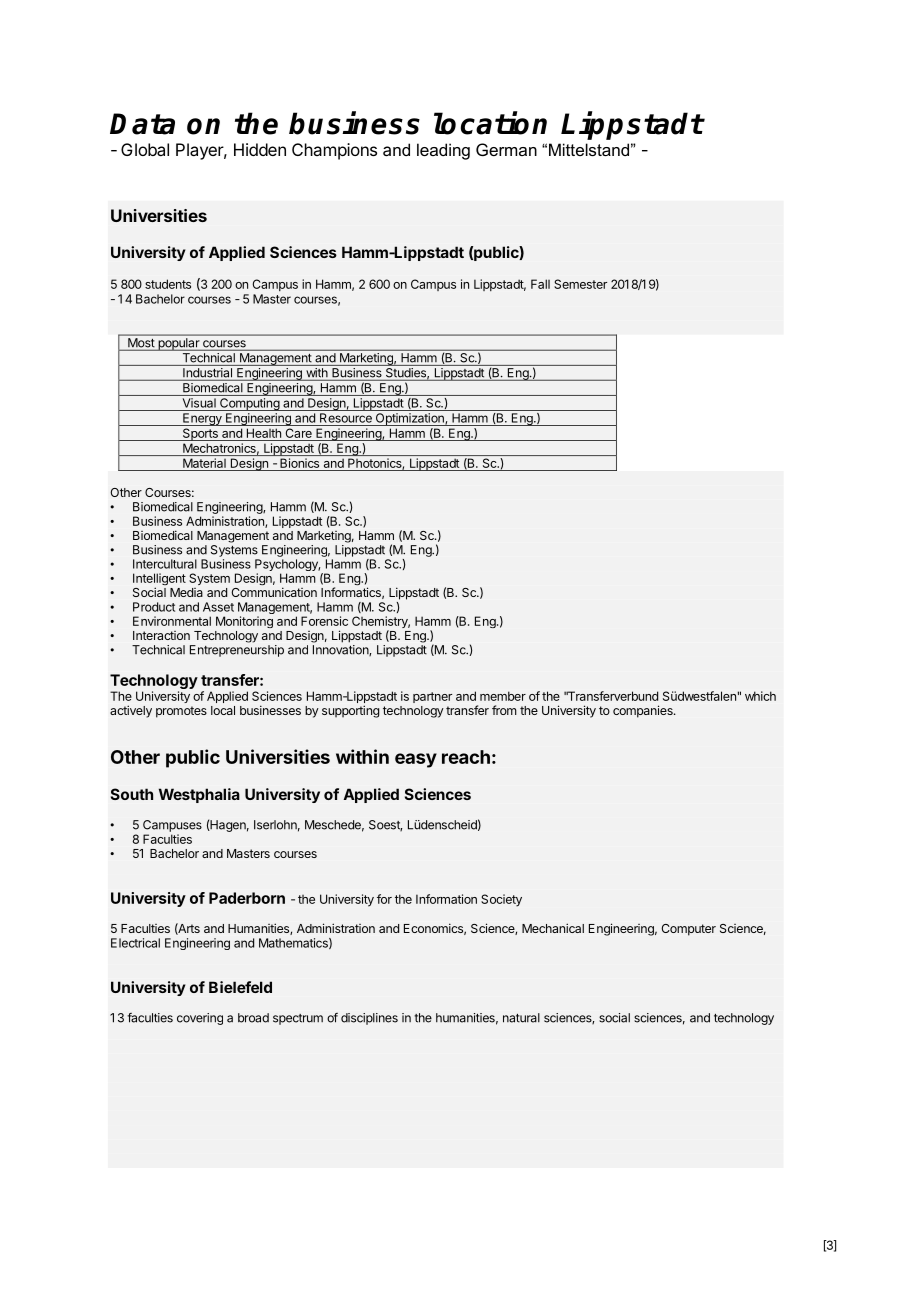 The image size is (924, 1308). What do you see at coordinates (644, 711) in the page?
I see `companies` at bounding box center [644, 711].
